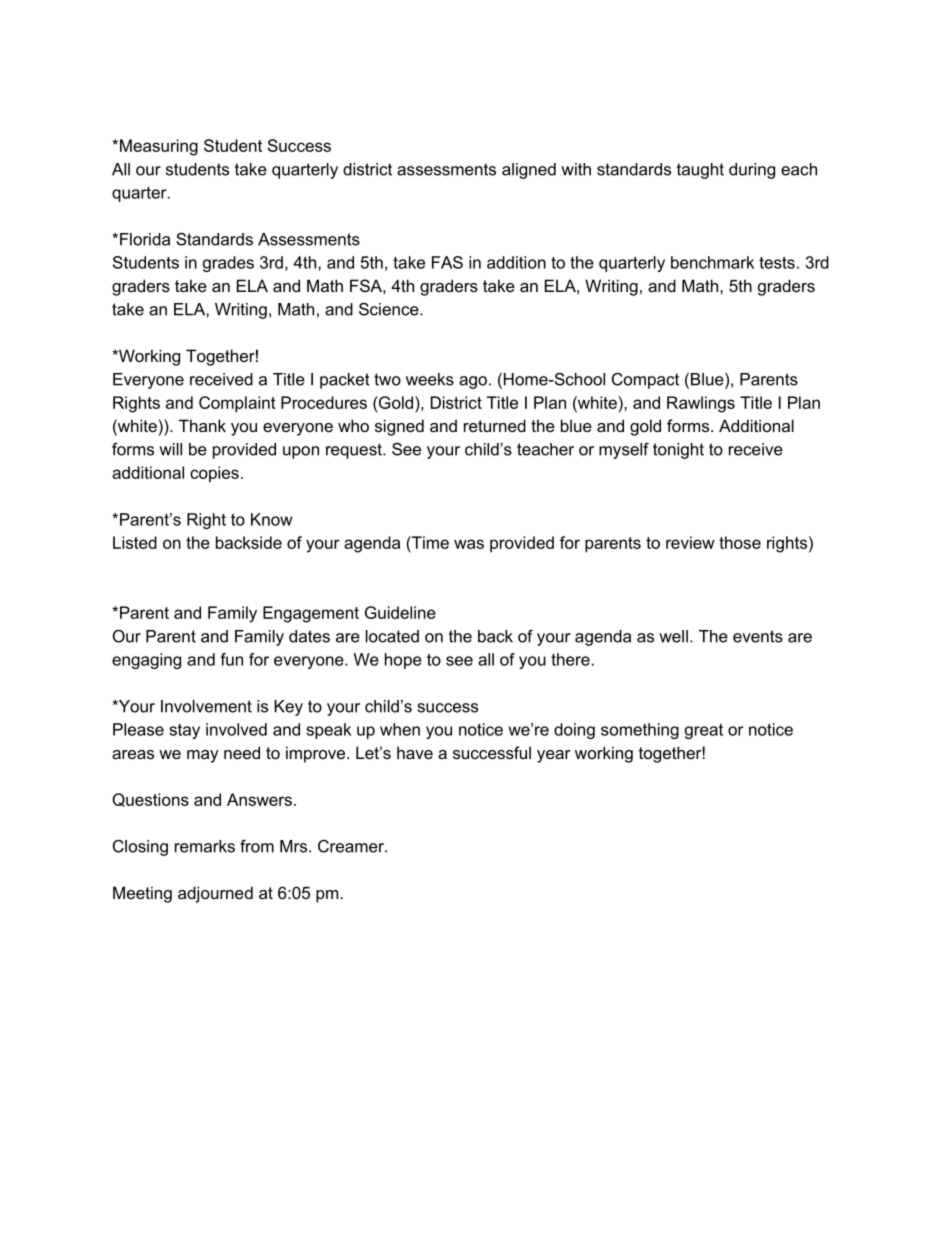  I want to click on Compact, so click(645, 381).
